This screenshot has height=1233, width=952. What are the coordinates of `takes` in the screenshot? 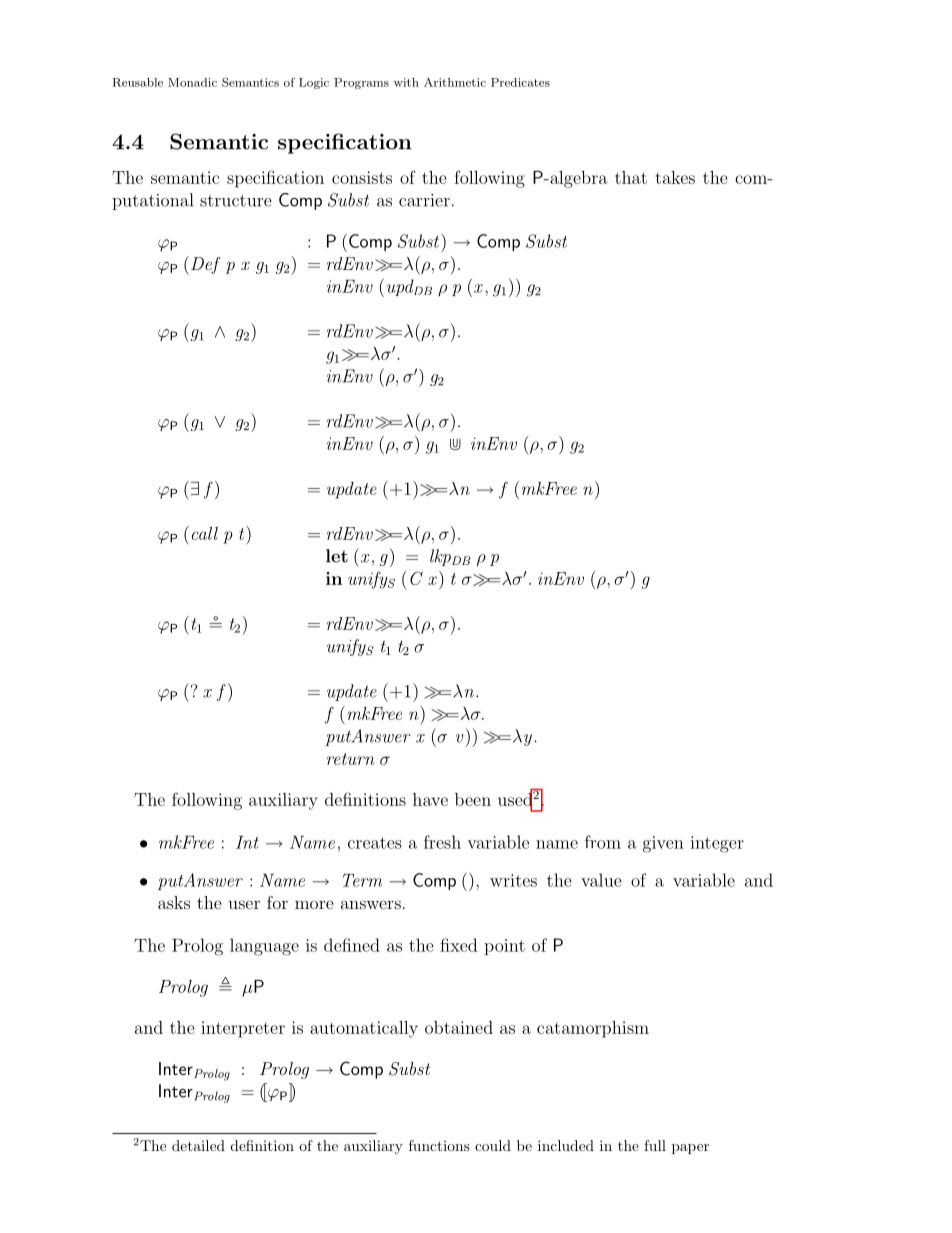 It's located at (675, 177).
